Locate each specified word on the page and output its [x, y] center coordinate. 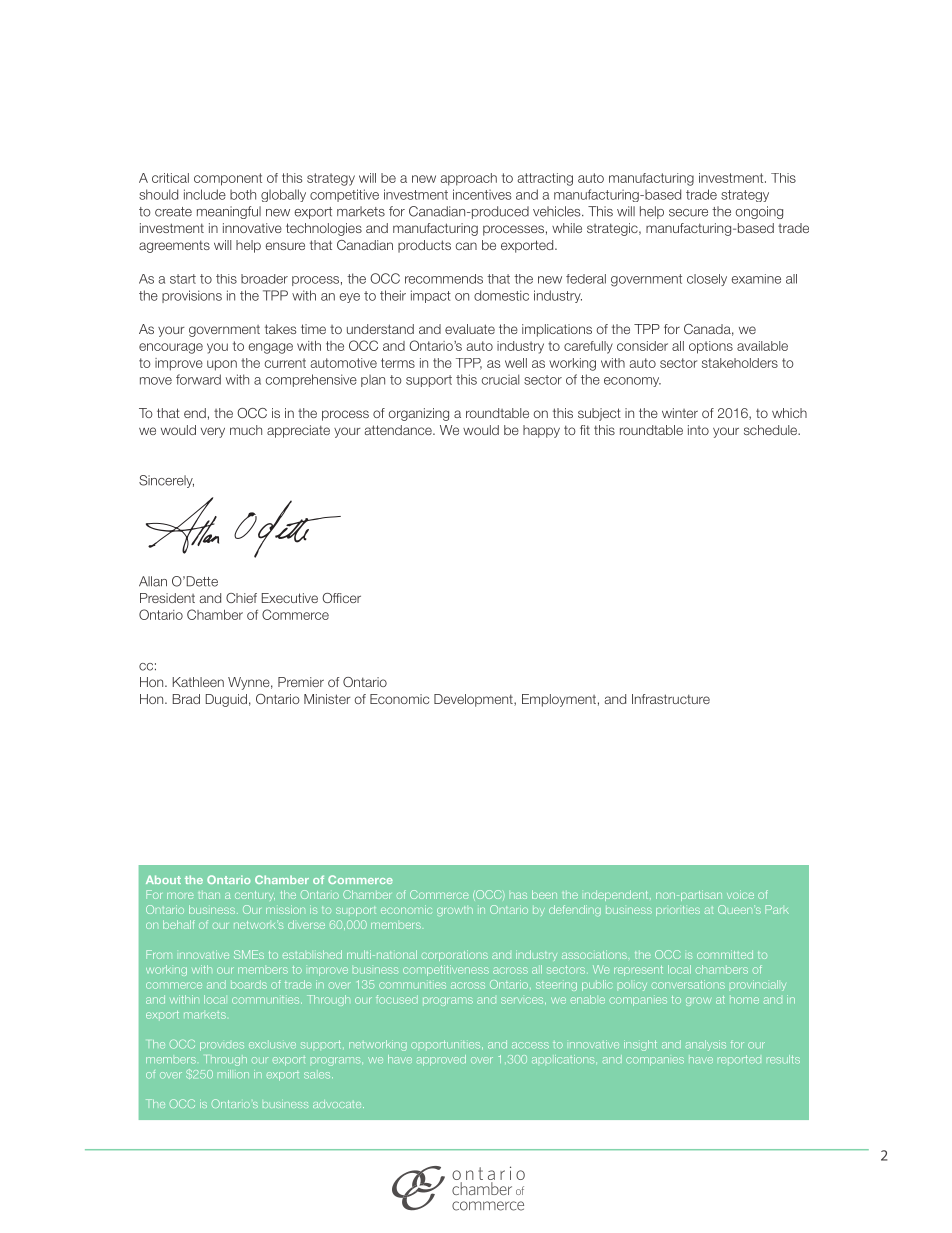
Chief [241, 598]
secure [688, 213]
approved [441, 1060]
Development [474, 700]
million [233, 1074]
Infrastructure [671, 699]
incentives [482, 194]
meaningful [229, 212]
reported [739, 1059]
